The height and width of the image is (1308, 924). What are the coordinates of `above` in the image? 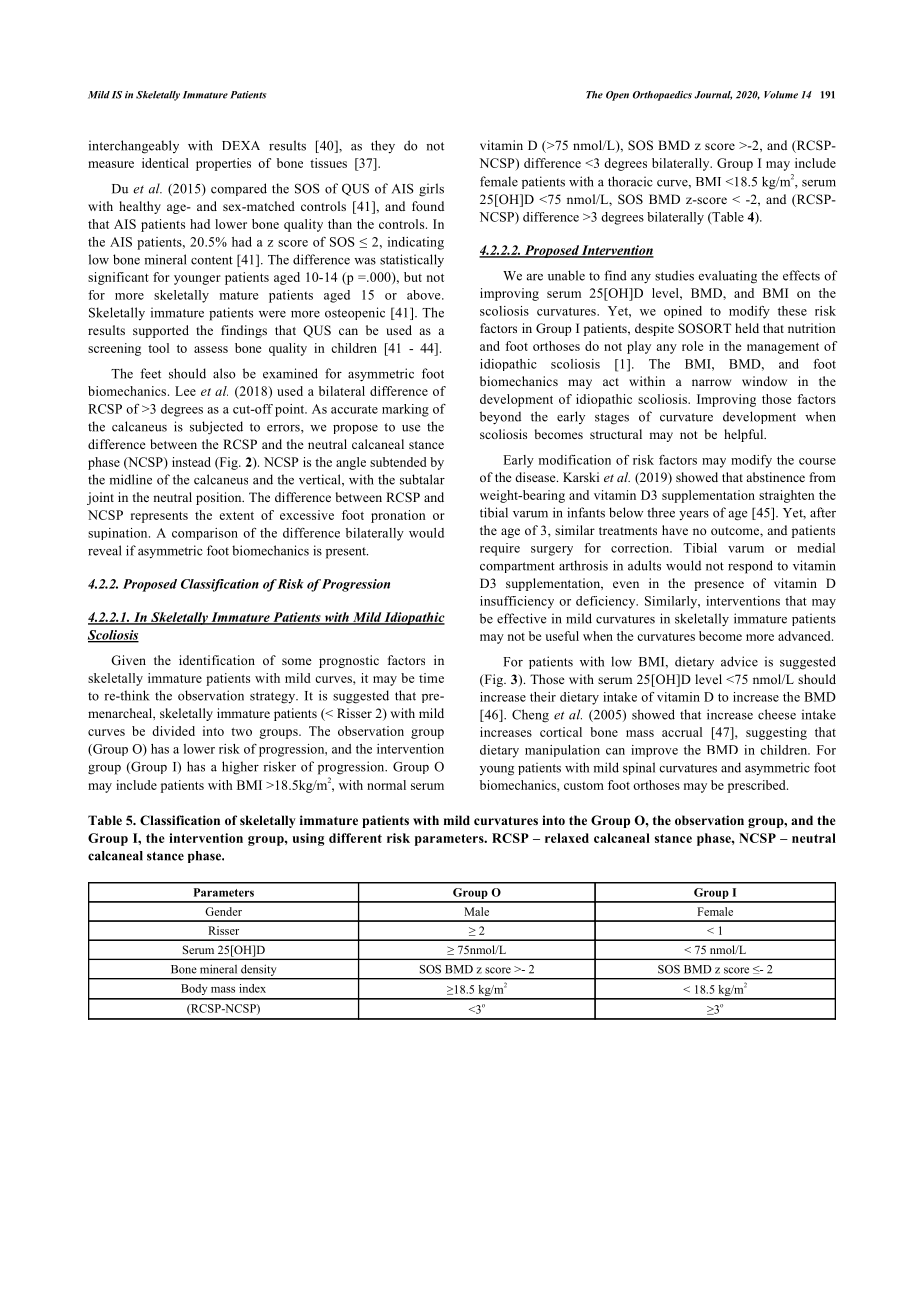 It's located at (425, 295).
